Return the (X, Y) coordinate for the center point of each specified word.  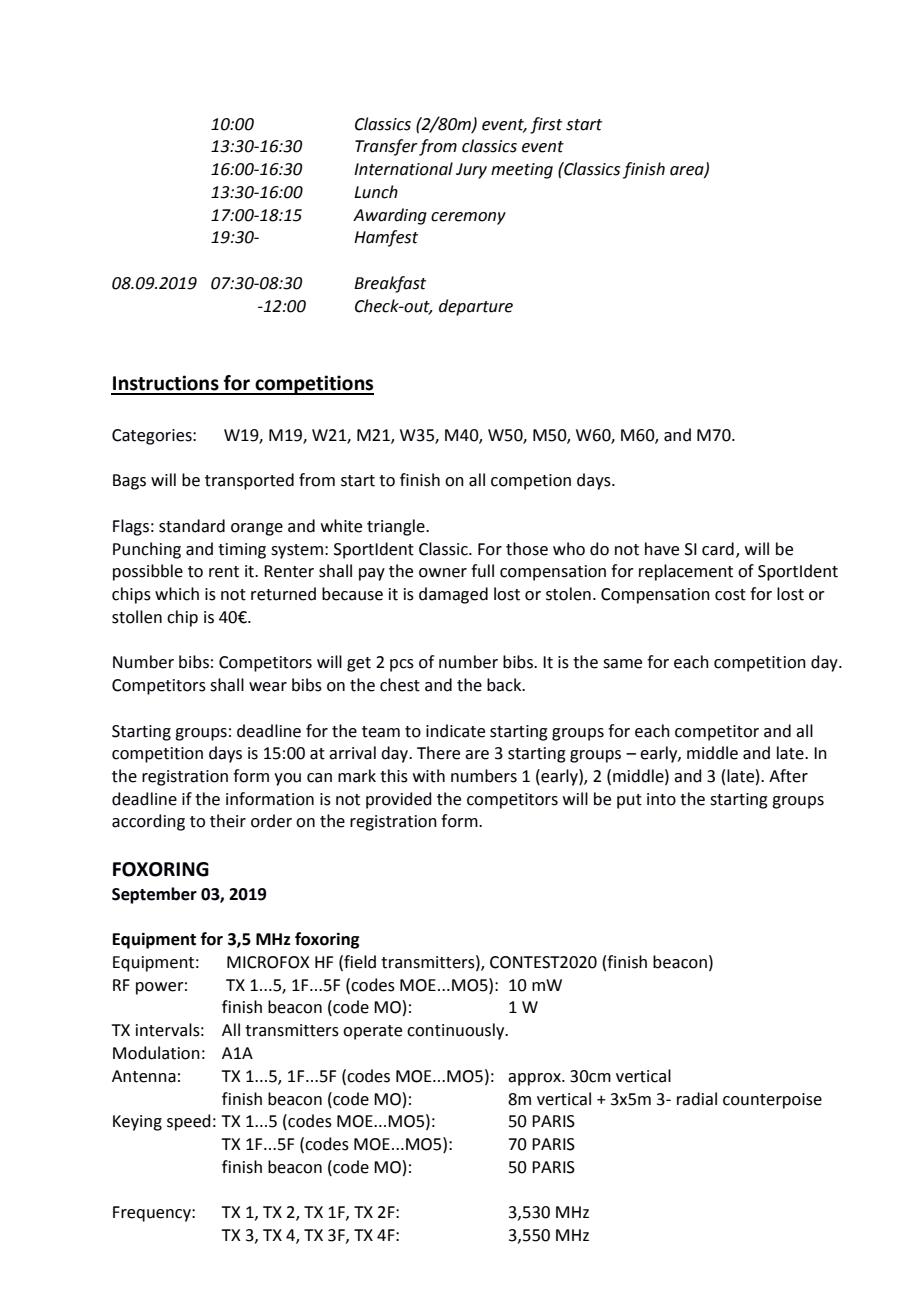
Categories (153, 437)
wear (268, 687)
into (661, 799)
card (718, 549)
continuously (457, 1031)
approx (535, 1079)
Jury (471, 171)
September (154, 895)
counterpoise (772, 1101)
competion (531, 482)
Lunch (376, 192)
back (505, 685)
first (546, 125)
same (622, 664)
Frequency (153, 1214)
